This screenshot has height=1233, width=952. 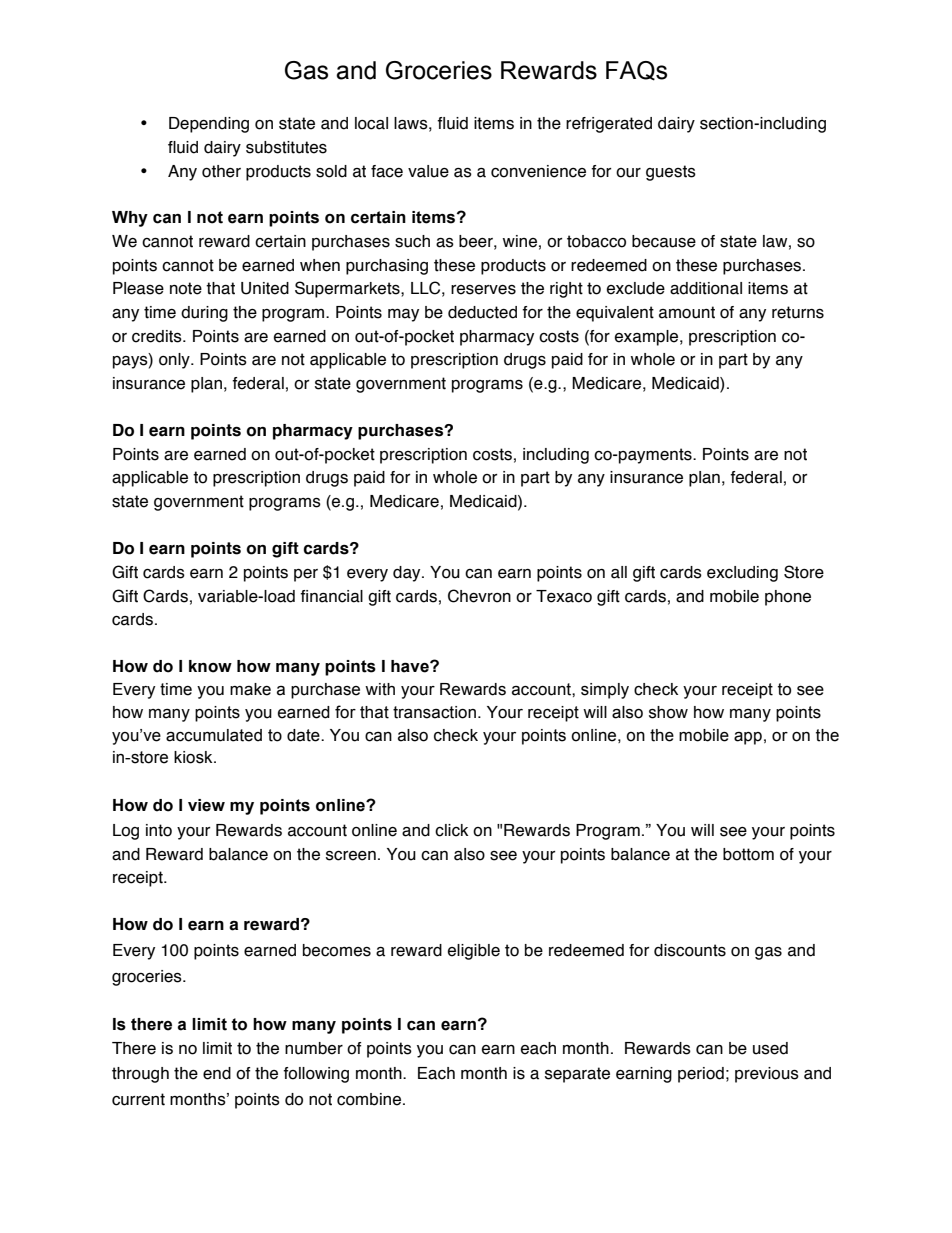 What do you see at coordinates (428, 171) in the screenshot?
I see `value` at bounding box center [428, 171].
